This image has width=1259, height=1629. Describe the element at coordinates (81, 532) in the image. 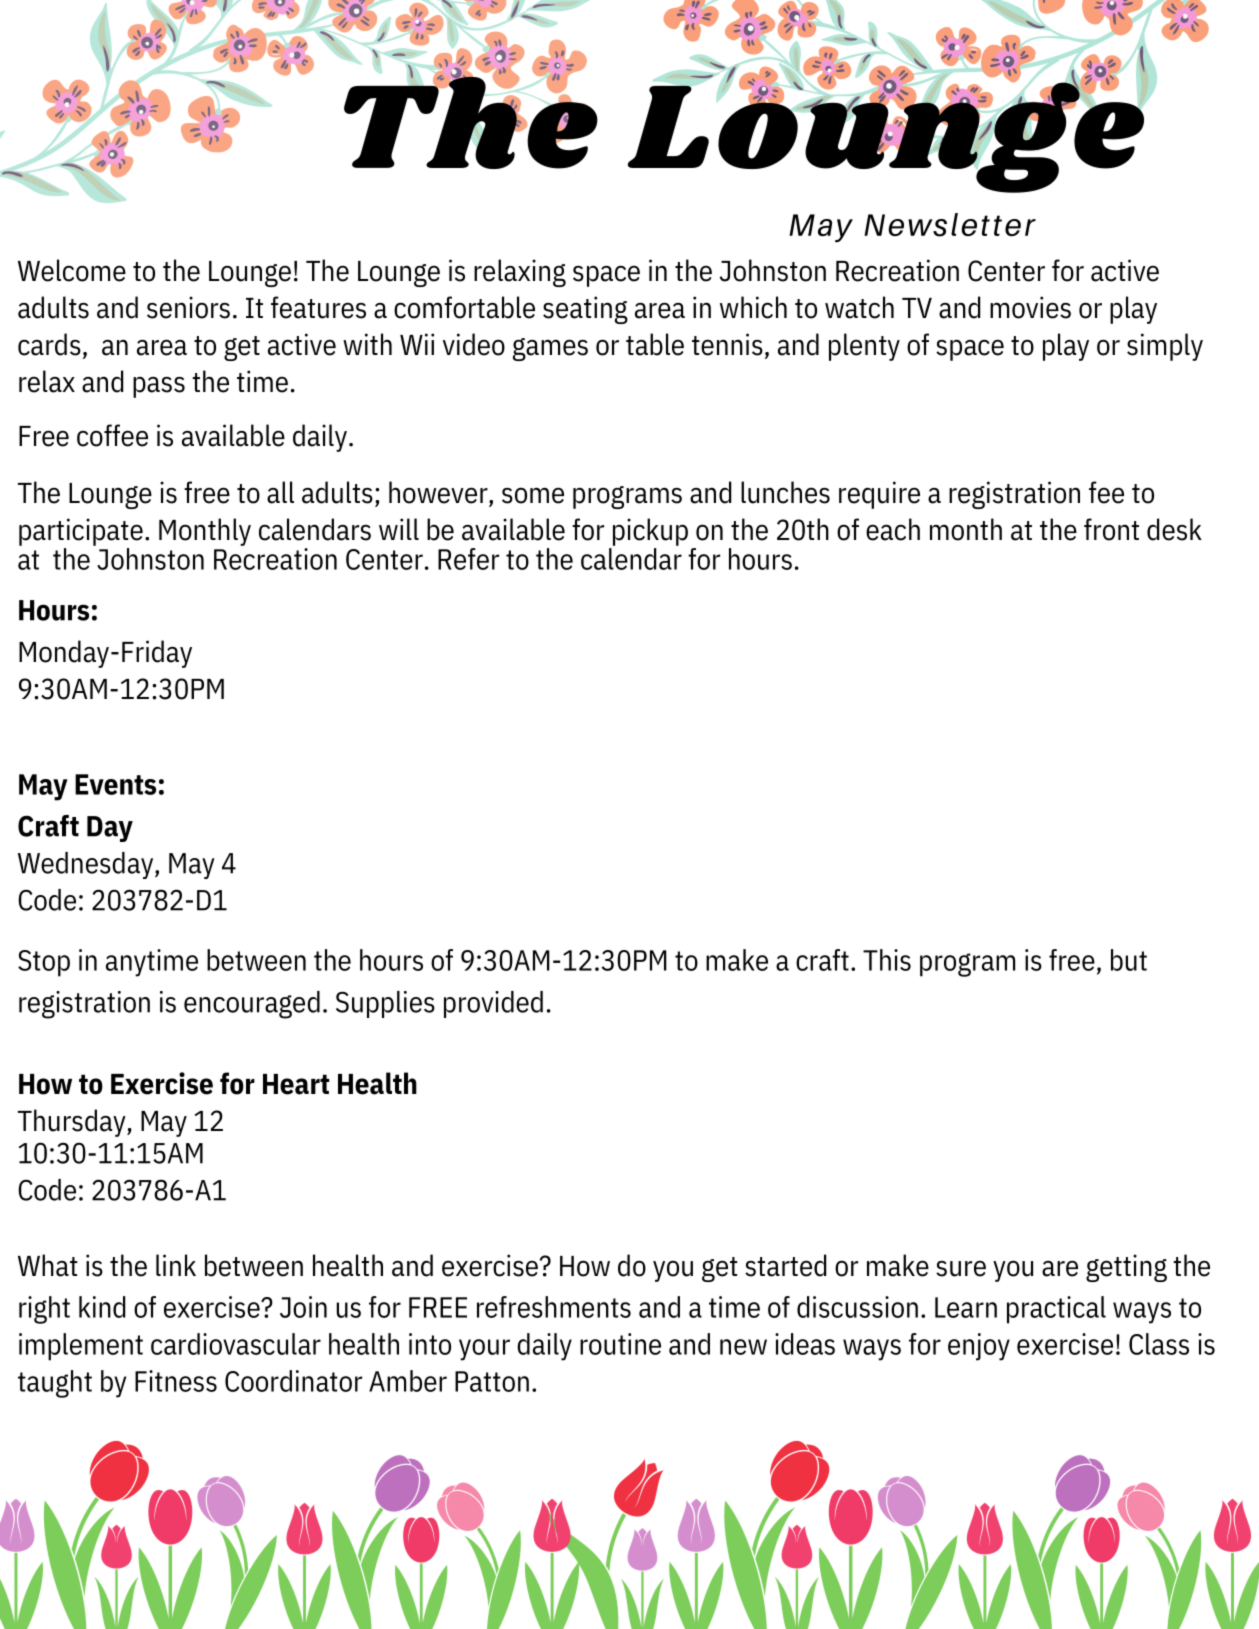

I see `participate` at that location.
